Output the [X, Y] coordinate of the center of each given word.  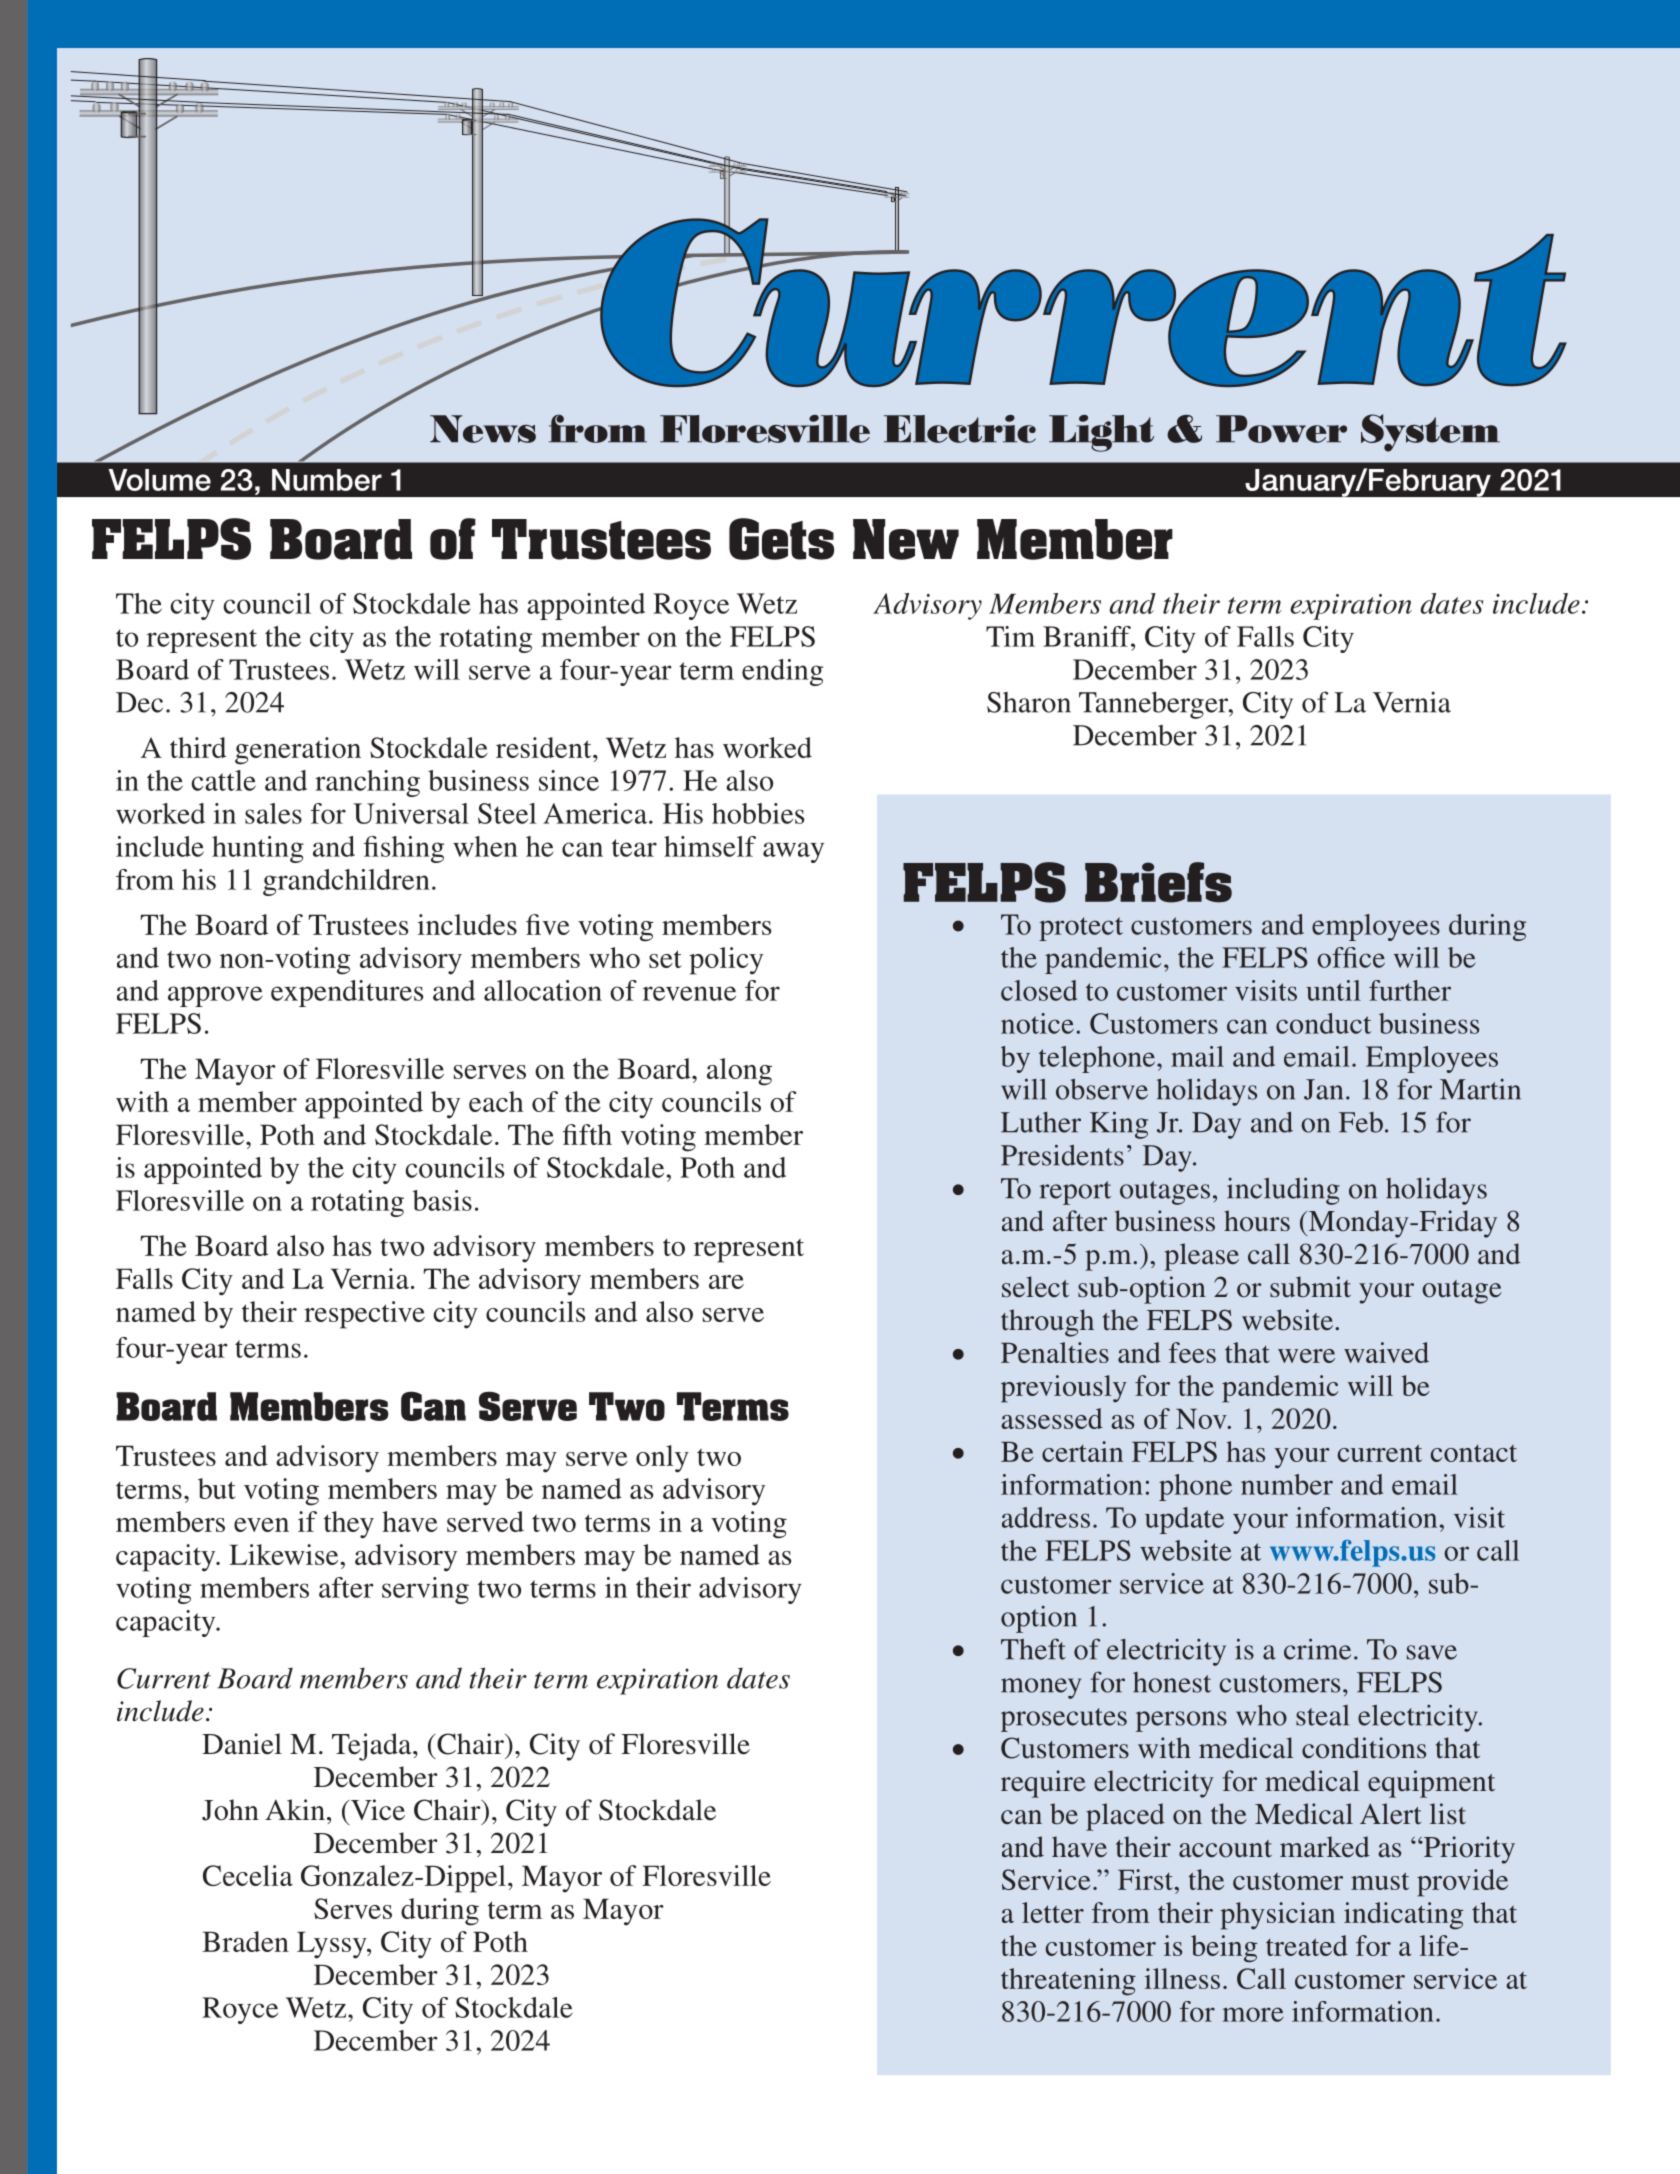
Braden [245, 1941]
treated [1307, 1945]
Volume [159, 480]
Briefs [1158, 882]
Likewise [285, 1554]
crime [1317, 1649]
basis [442, 1200]
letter [1053, 1912]
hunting [258, 849]
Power [1281, 429]
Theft [1033, 1649]
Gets [781, 539]
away [793, 852]
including [1283, 1191]
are [726, 1282]
